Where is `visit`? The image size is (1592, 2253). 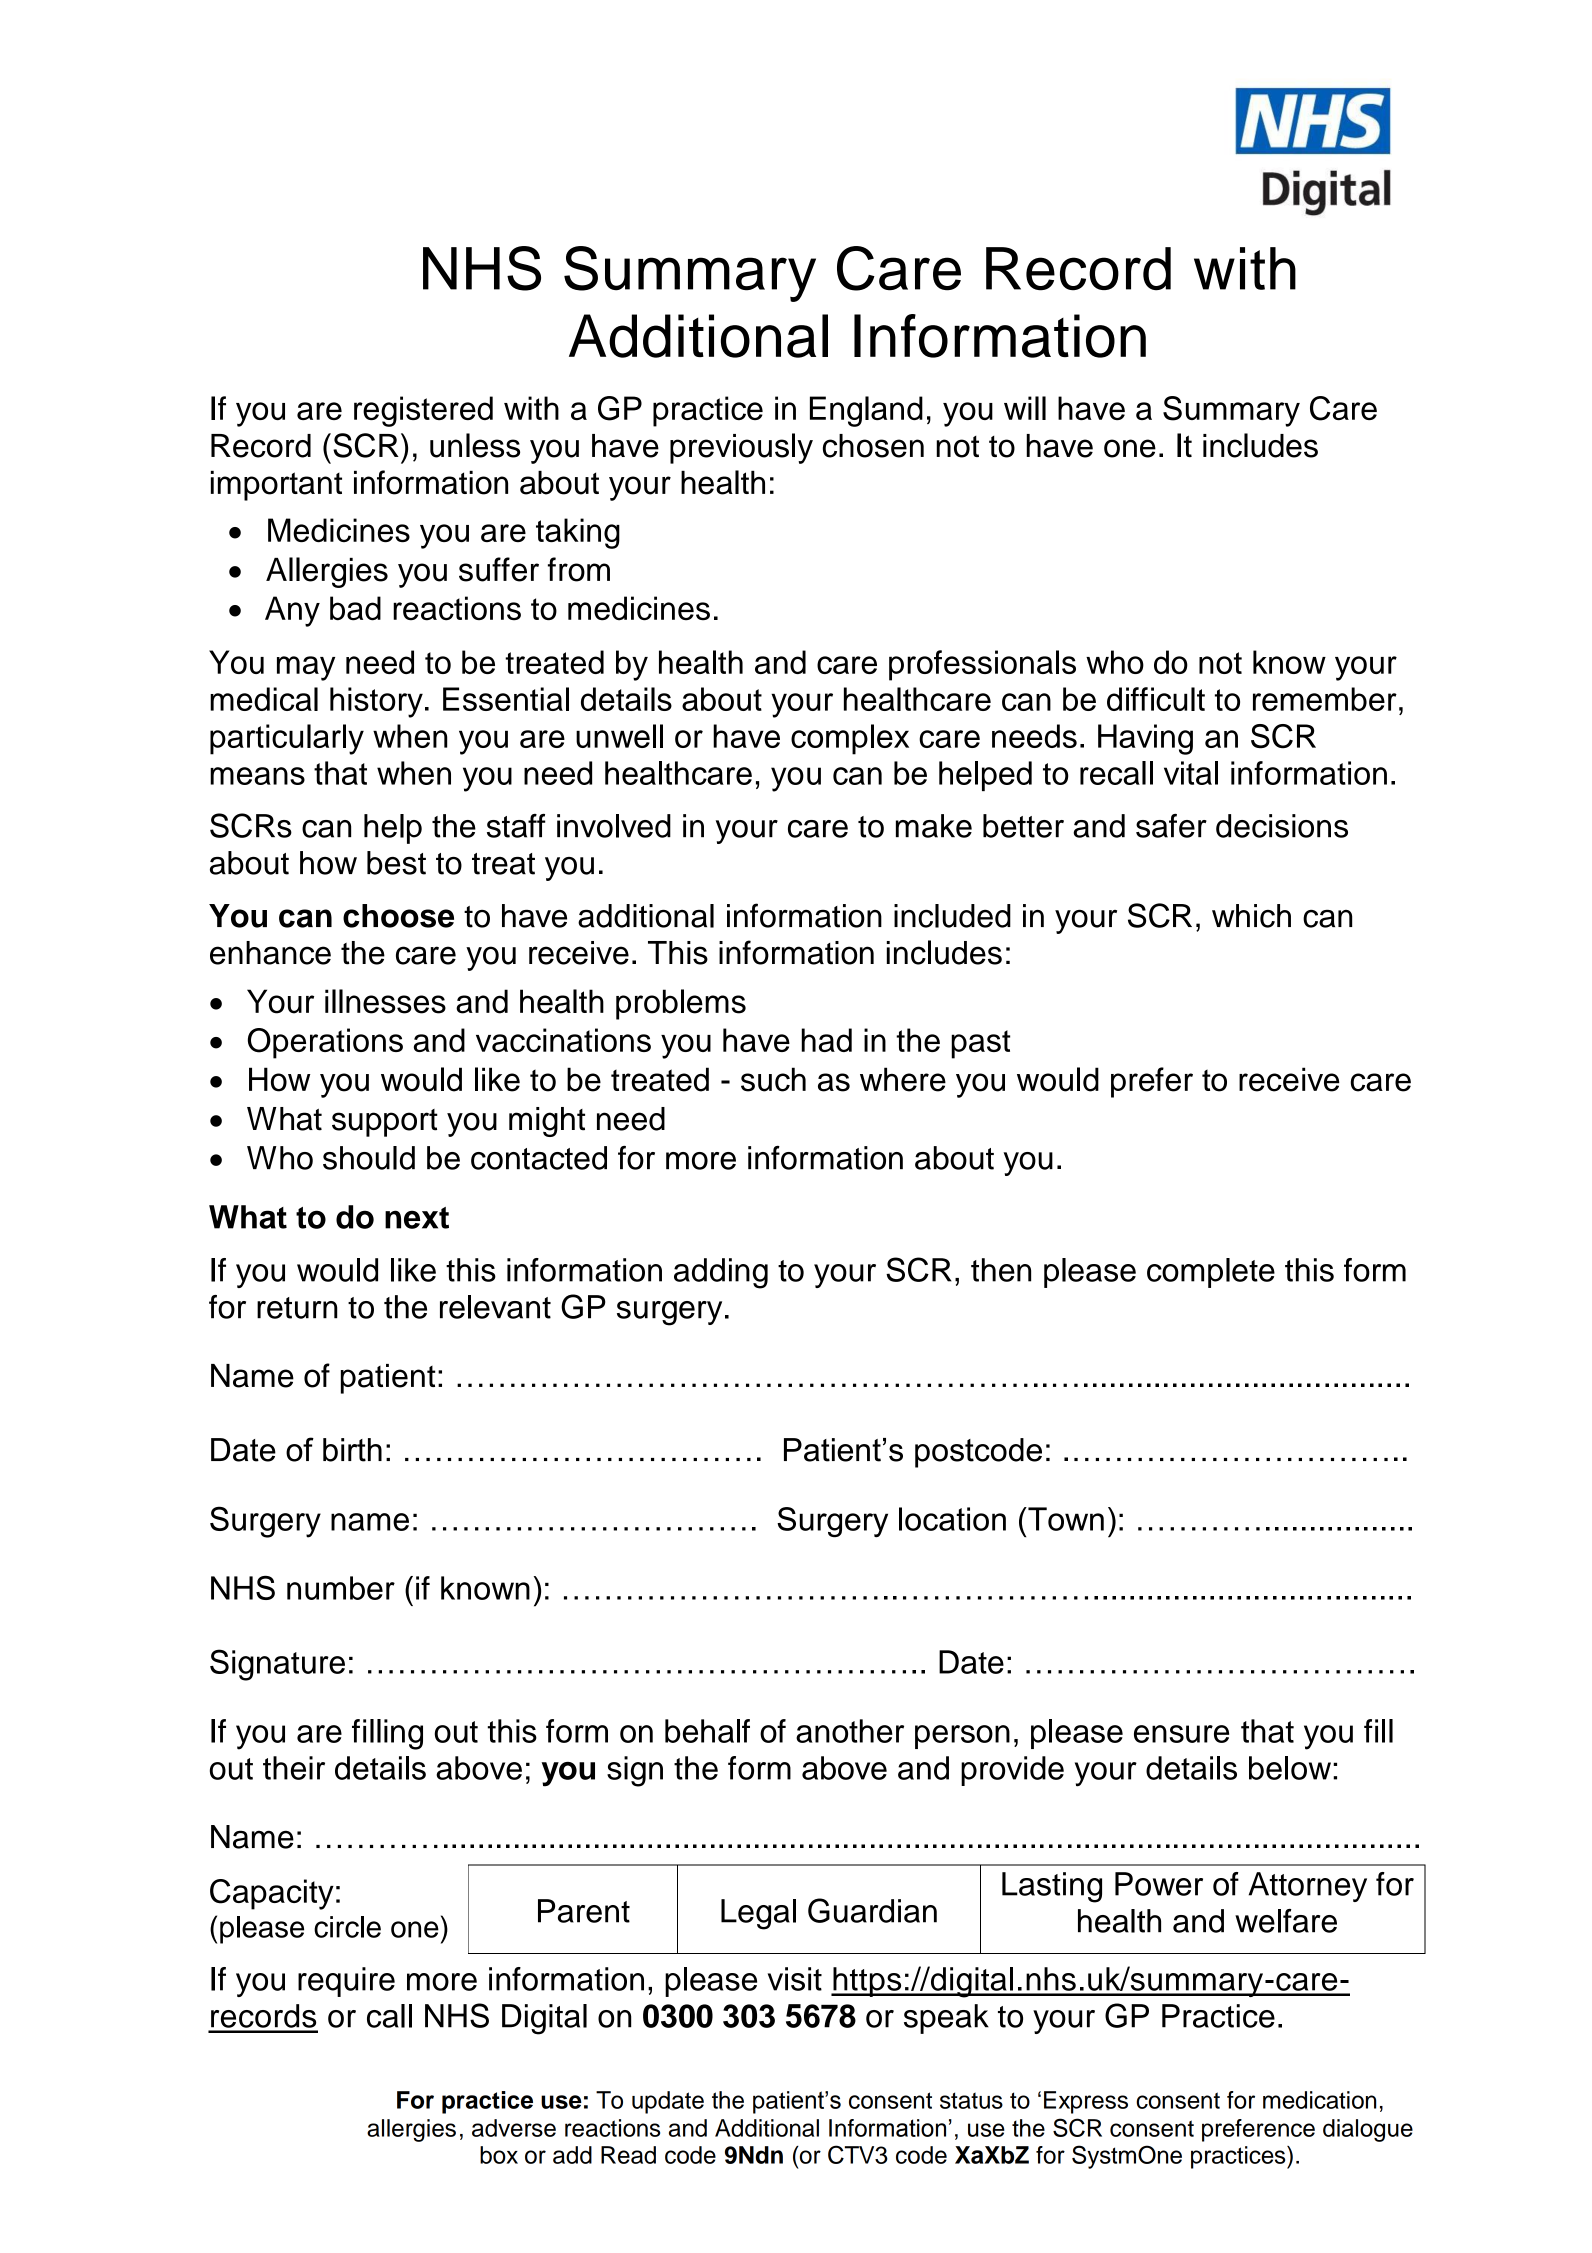
visit is located at coordinates (795, 1979).
